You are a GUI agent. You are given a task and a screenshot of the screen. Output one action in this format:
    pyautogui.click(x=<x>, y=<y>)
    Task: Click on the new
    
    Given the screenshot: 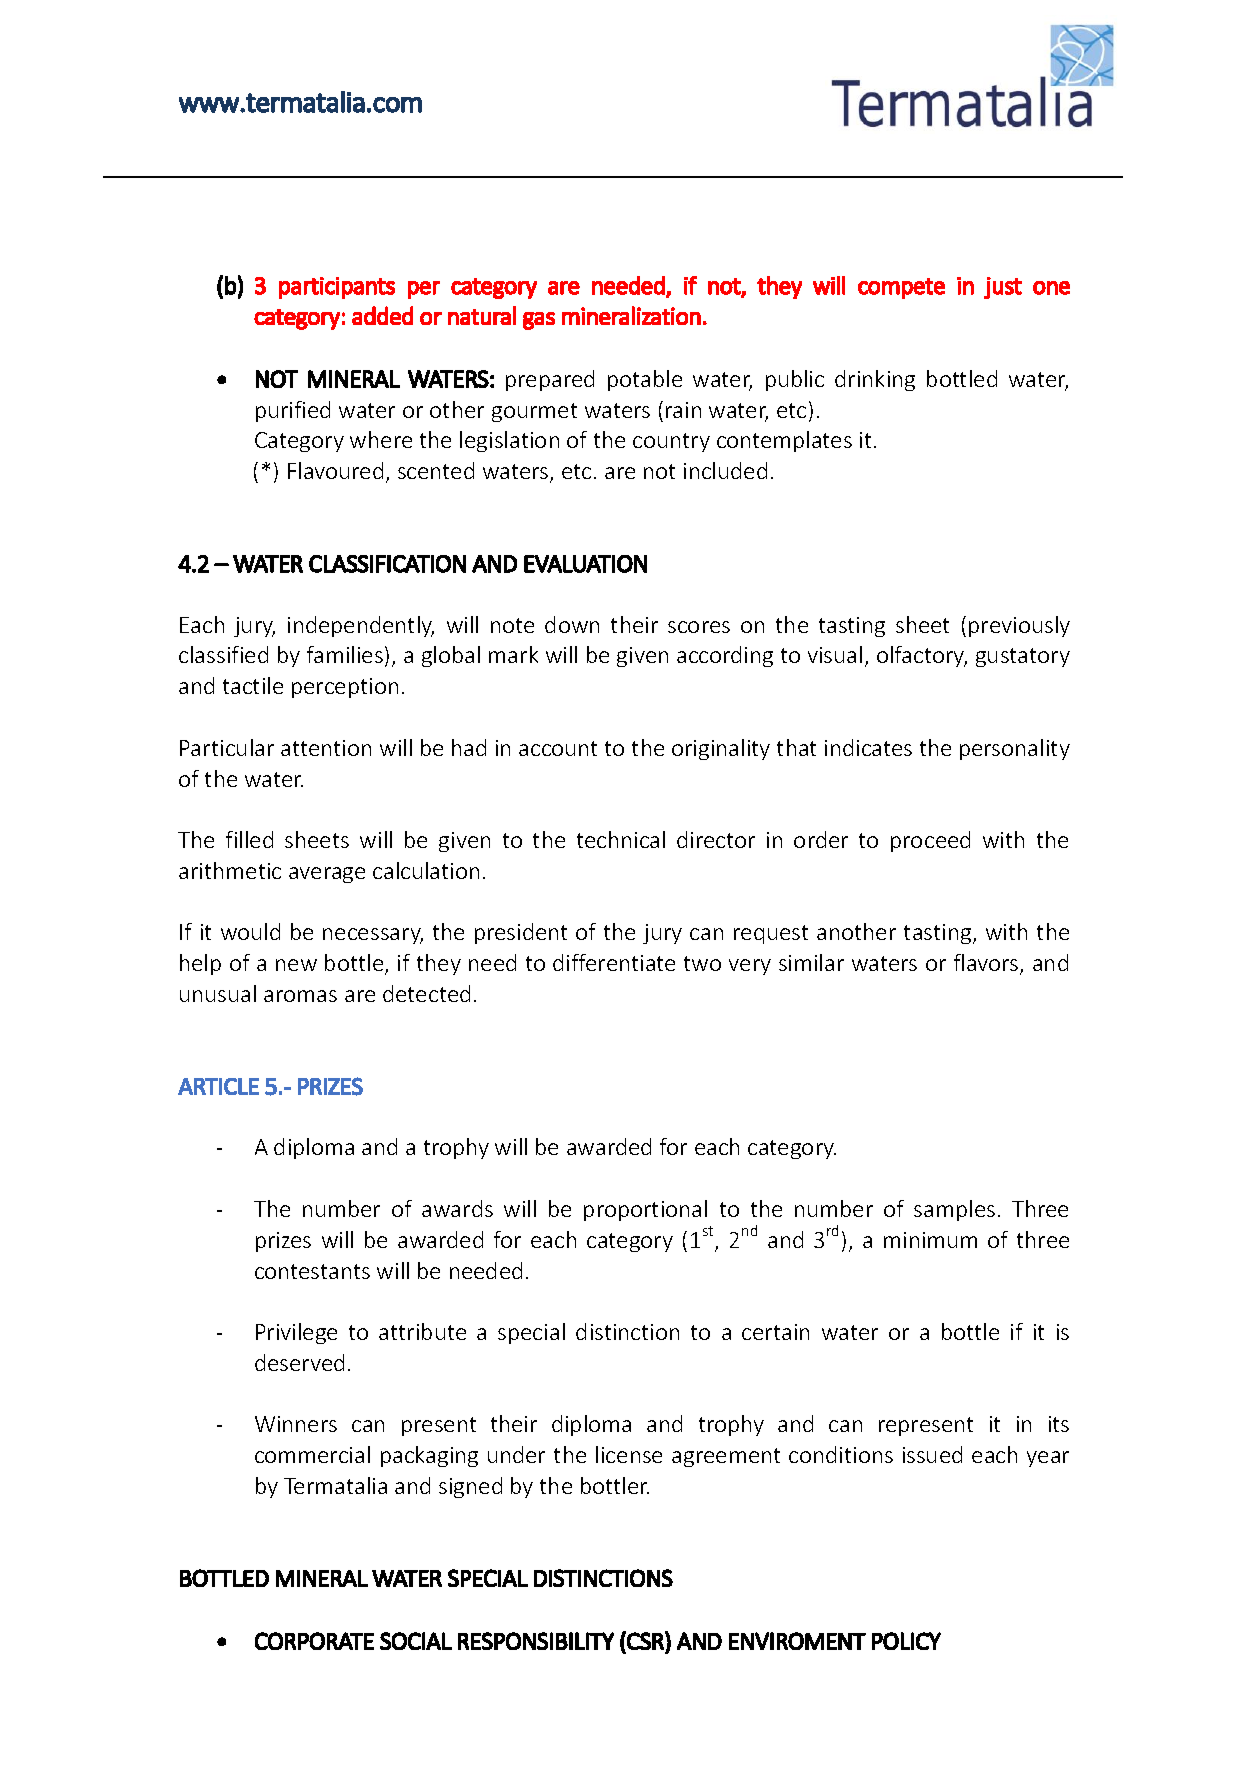 What is the action you would take?
    pyautogui.click(x=296, y=965)
